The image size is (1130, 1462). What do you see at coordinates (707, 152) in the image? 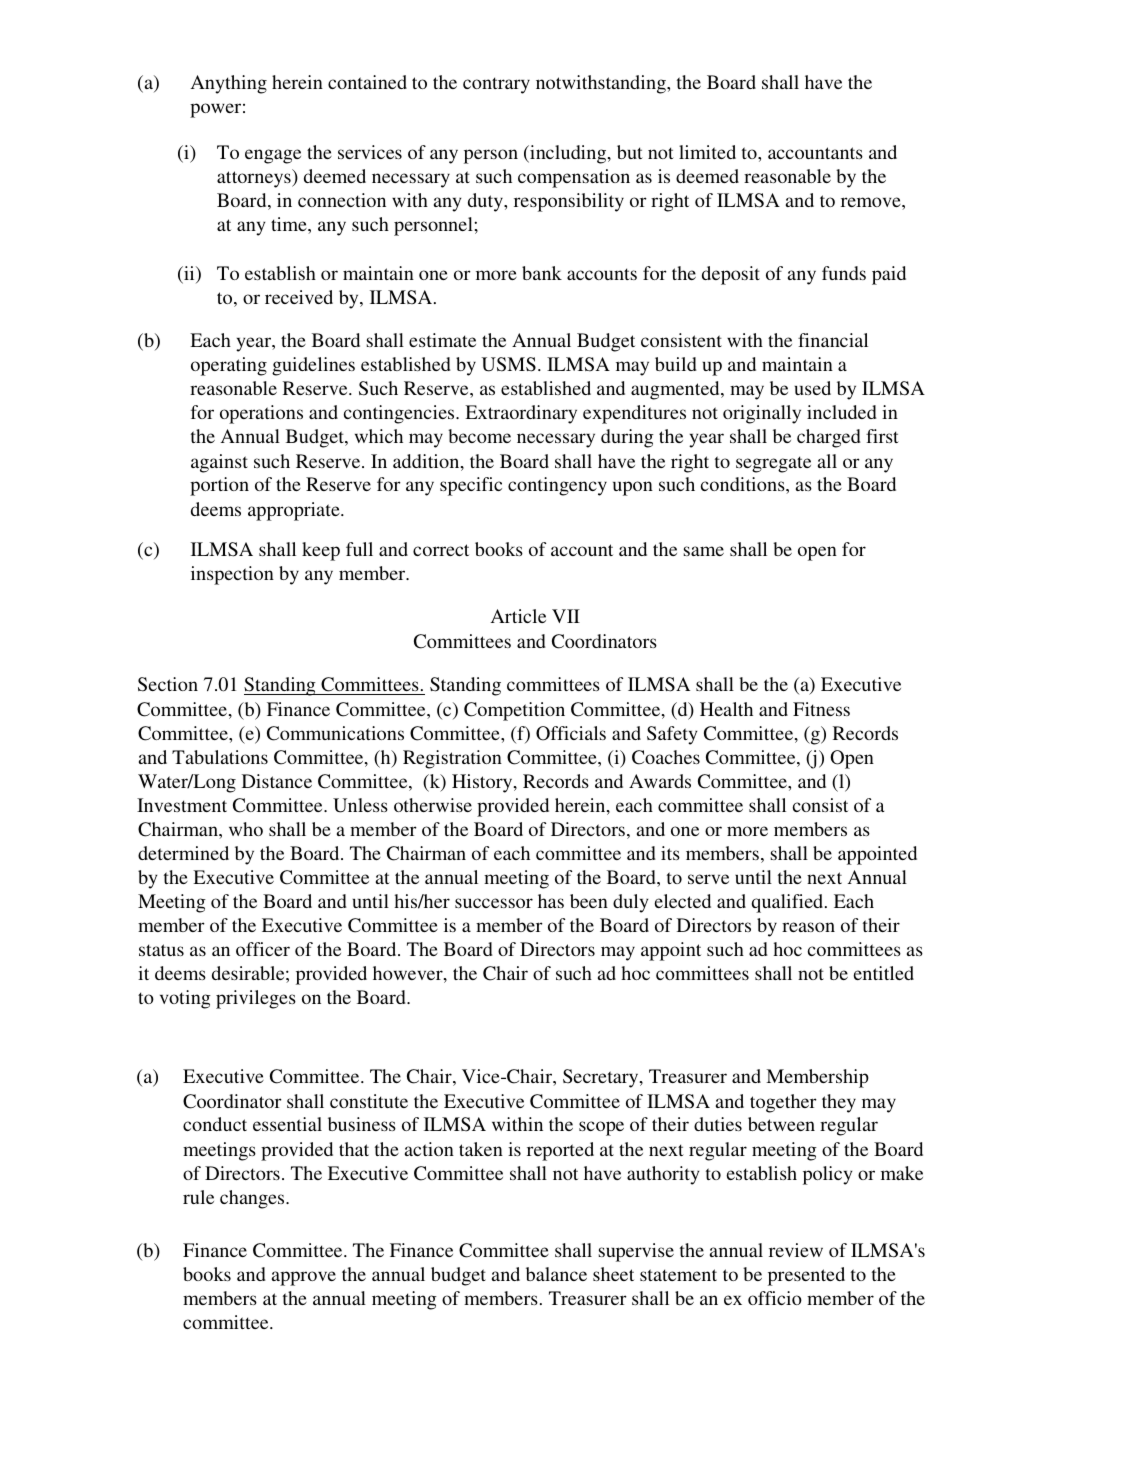
I see `limited` at bounding box center [707, 152].
